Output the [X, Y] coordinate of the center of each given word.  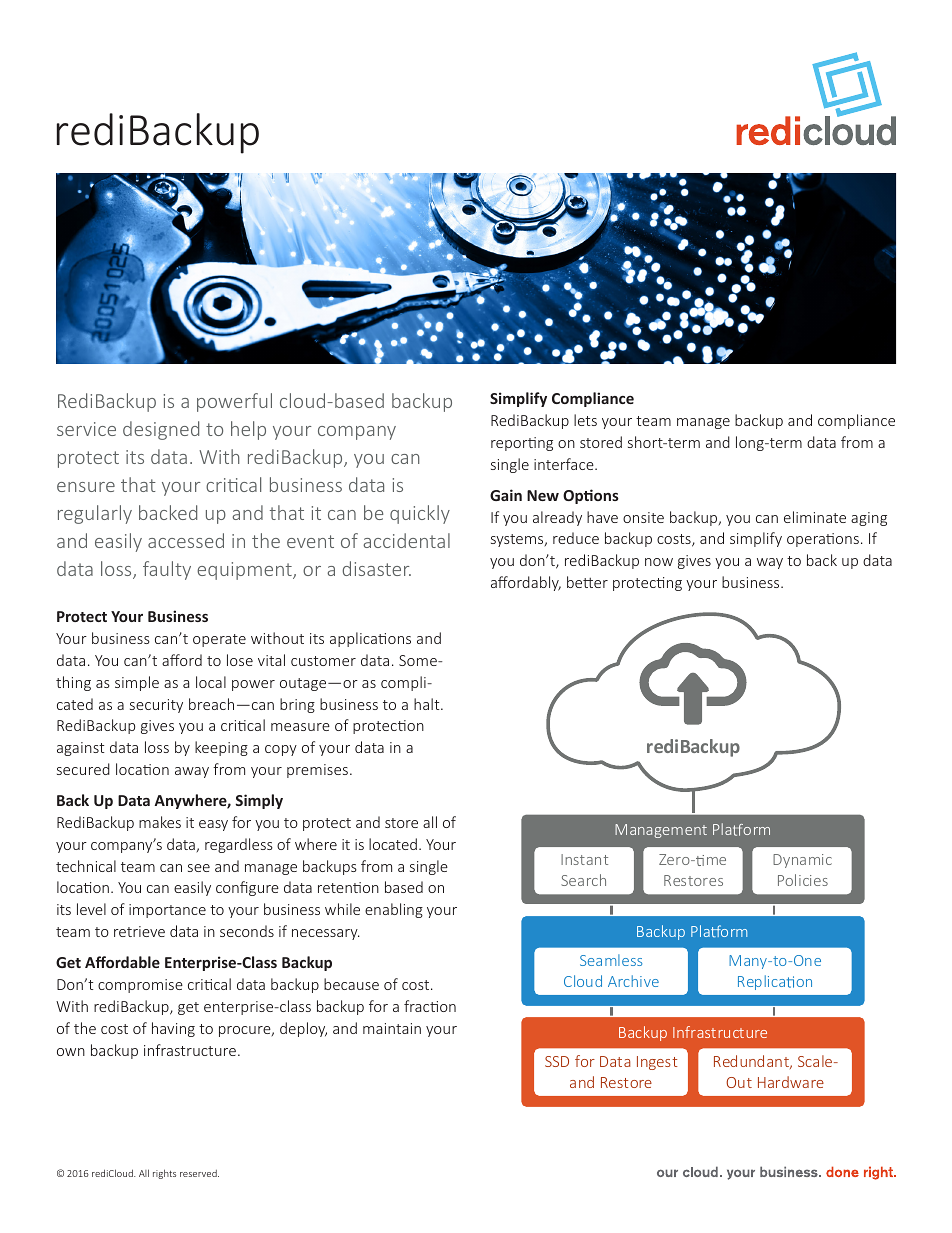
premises [317, 771]
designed [161, 430]
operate [219, 640]
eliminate [815, 517]
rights [164, 1174]
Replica [763, 982]
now [659, 562]
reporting [522, 444]
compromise [140, 986]
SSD [557, 1061]
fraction [430, 1006]
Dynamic [802, 861]
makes [160, 822]
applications [370, 639]
